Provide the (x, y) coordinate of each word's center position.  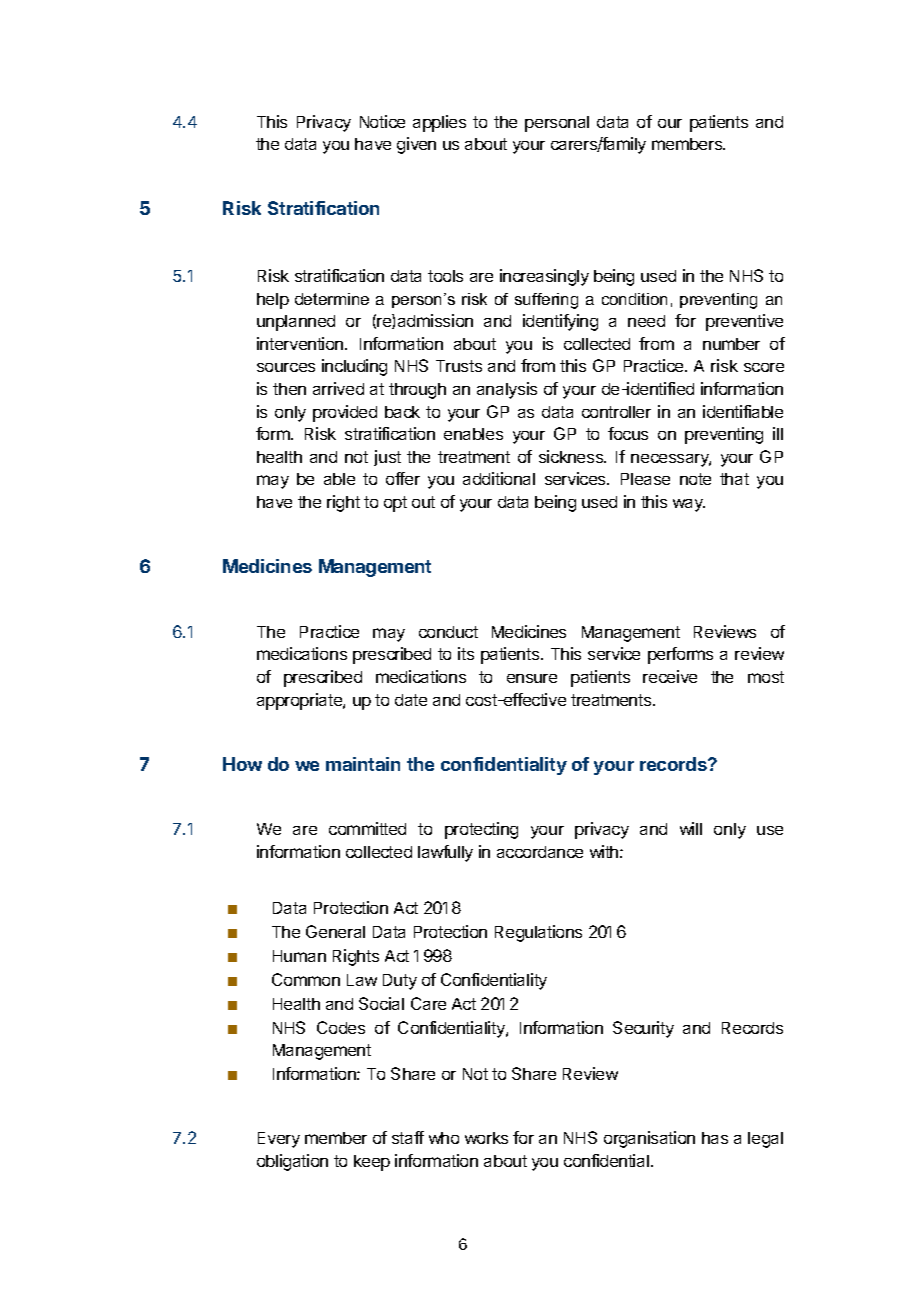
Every (279, 1140)
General (335, 931)
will (691, 828)
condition (634, 299)
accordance (540, 852)
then (289, 389)
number (731, 344)
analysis (507, 390)
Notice (382, 121)
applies (439, 123)
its (466, 653)
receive (670, 676)
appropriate (300, 701)
